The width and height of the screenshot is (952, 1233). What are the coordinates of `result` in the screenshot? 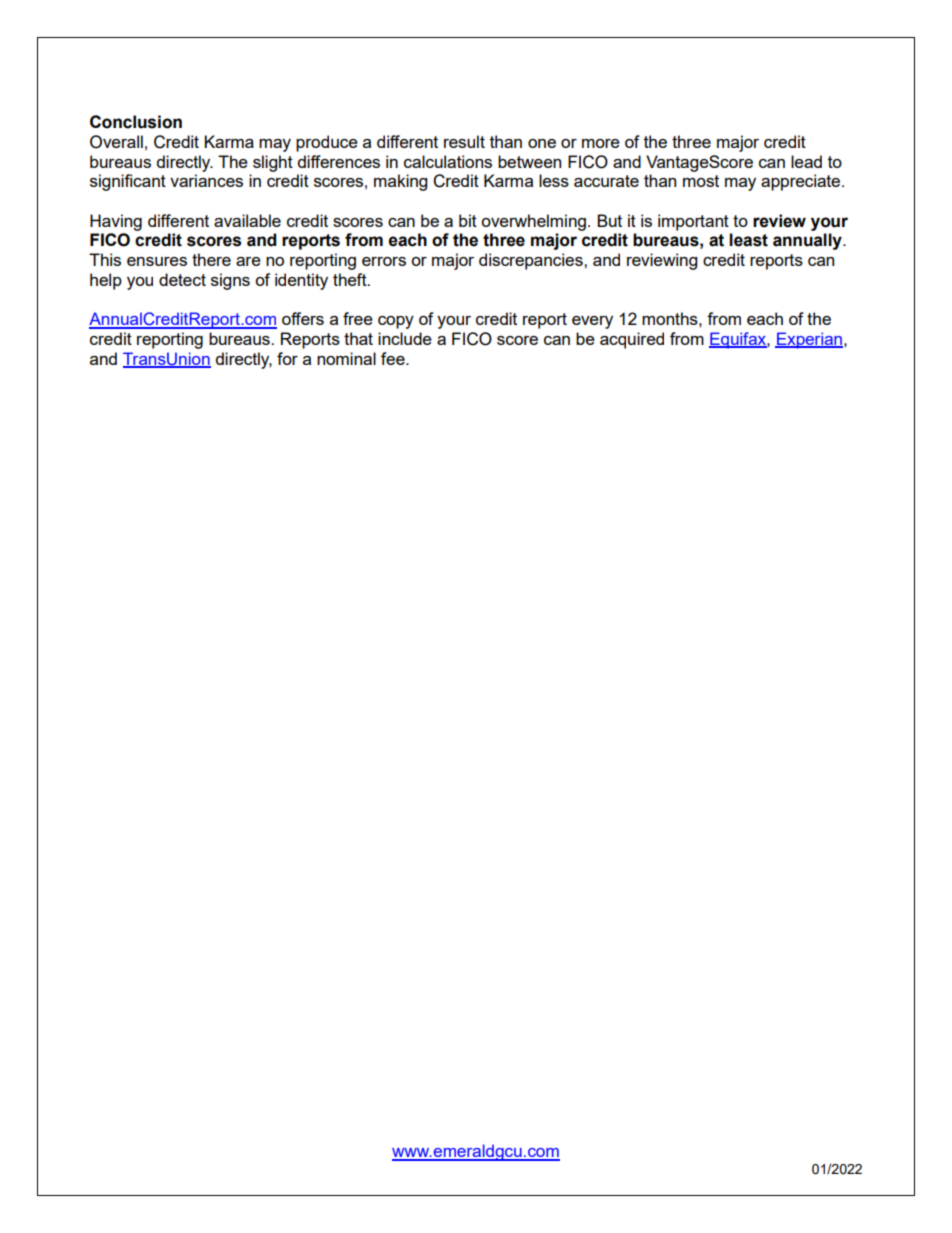 It's located at (464, 141).
